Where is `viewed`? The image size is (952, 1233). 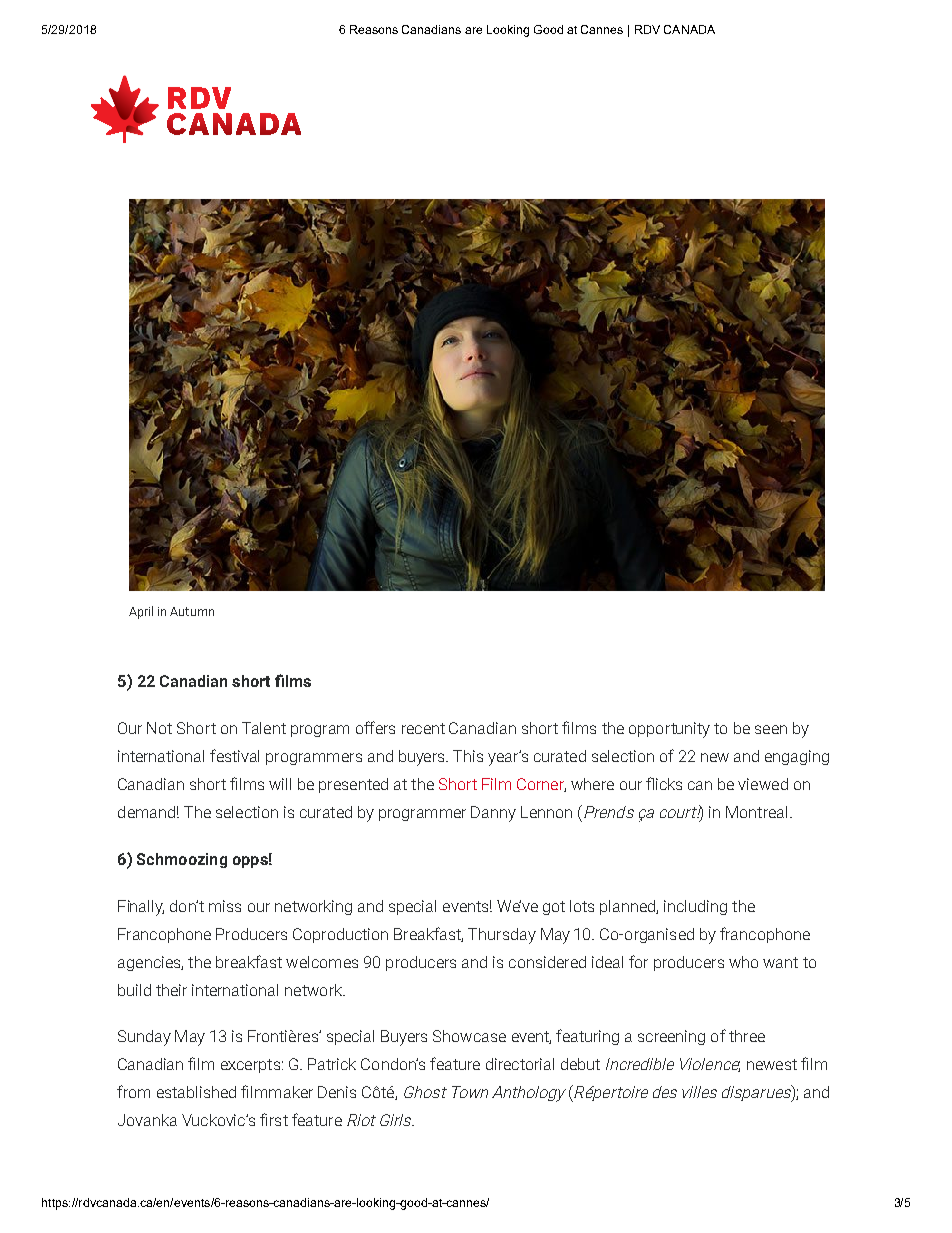 viewed is located at coordinates (763, 784).
